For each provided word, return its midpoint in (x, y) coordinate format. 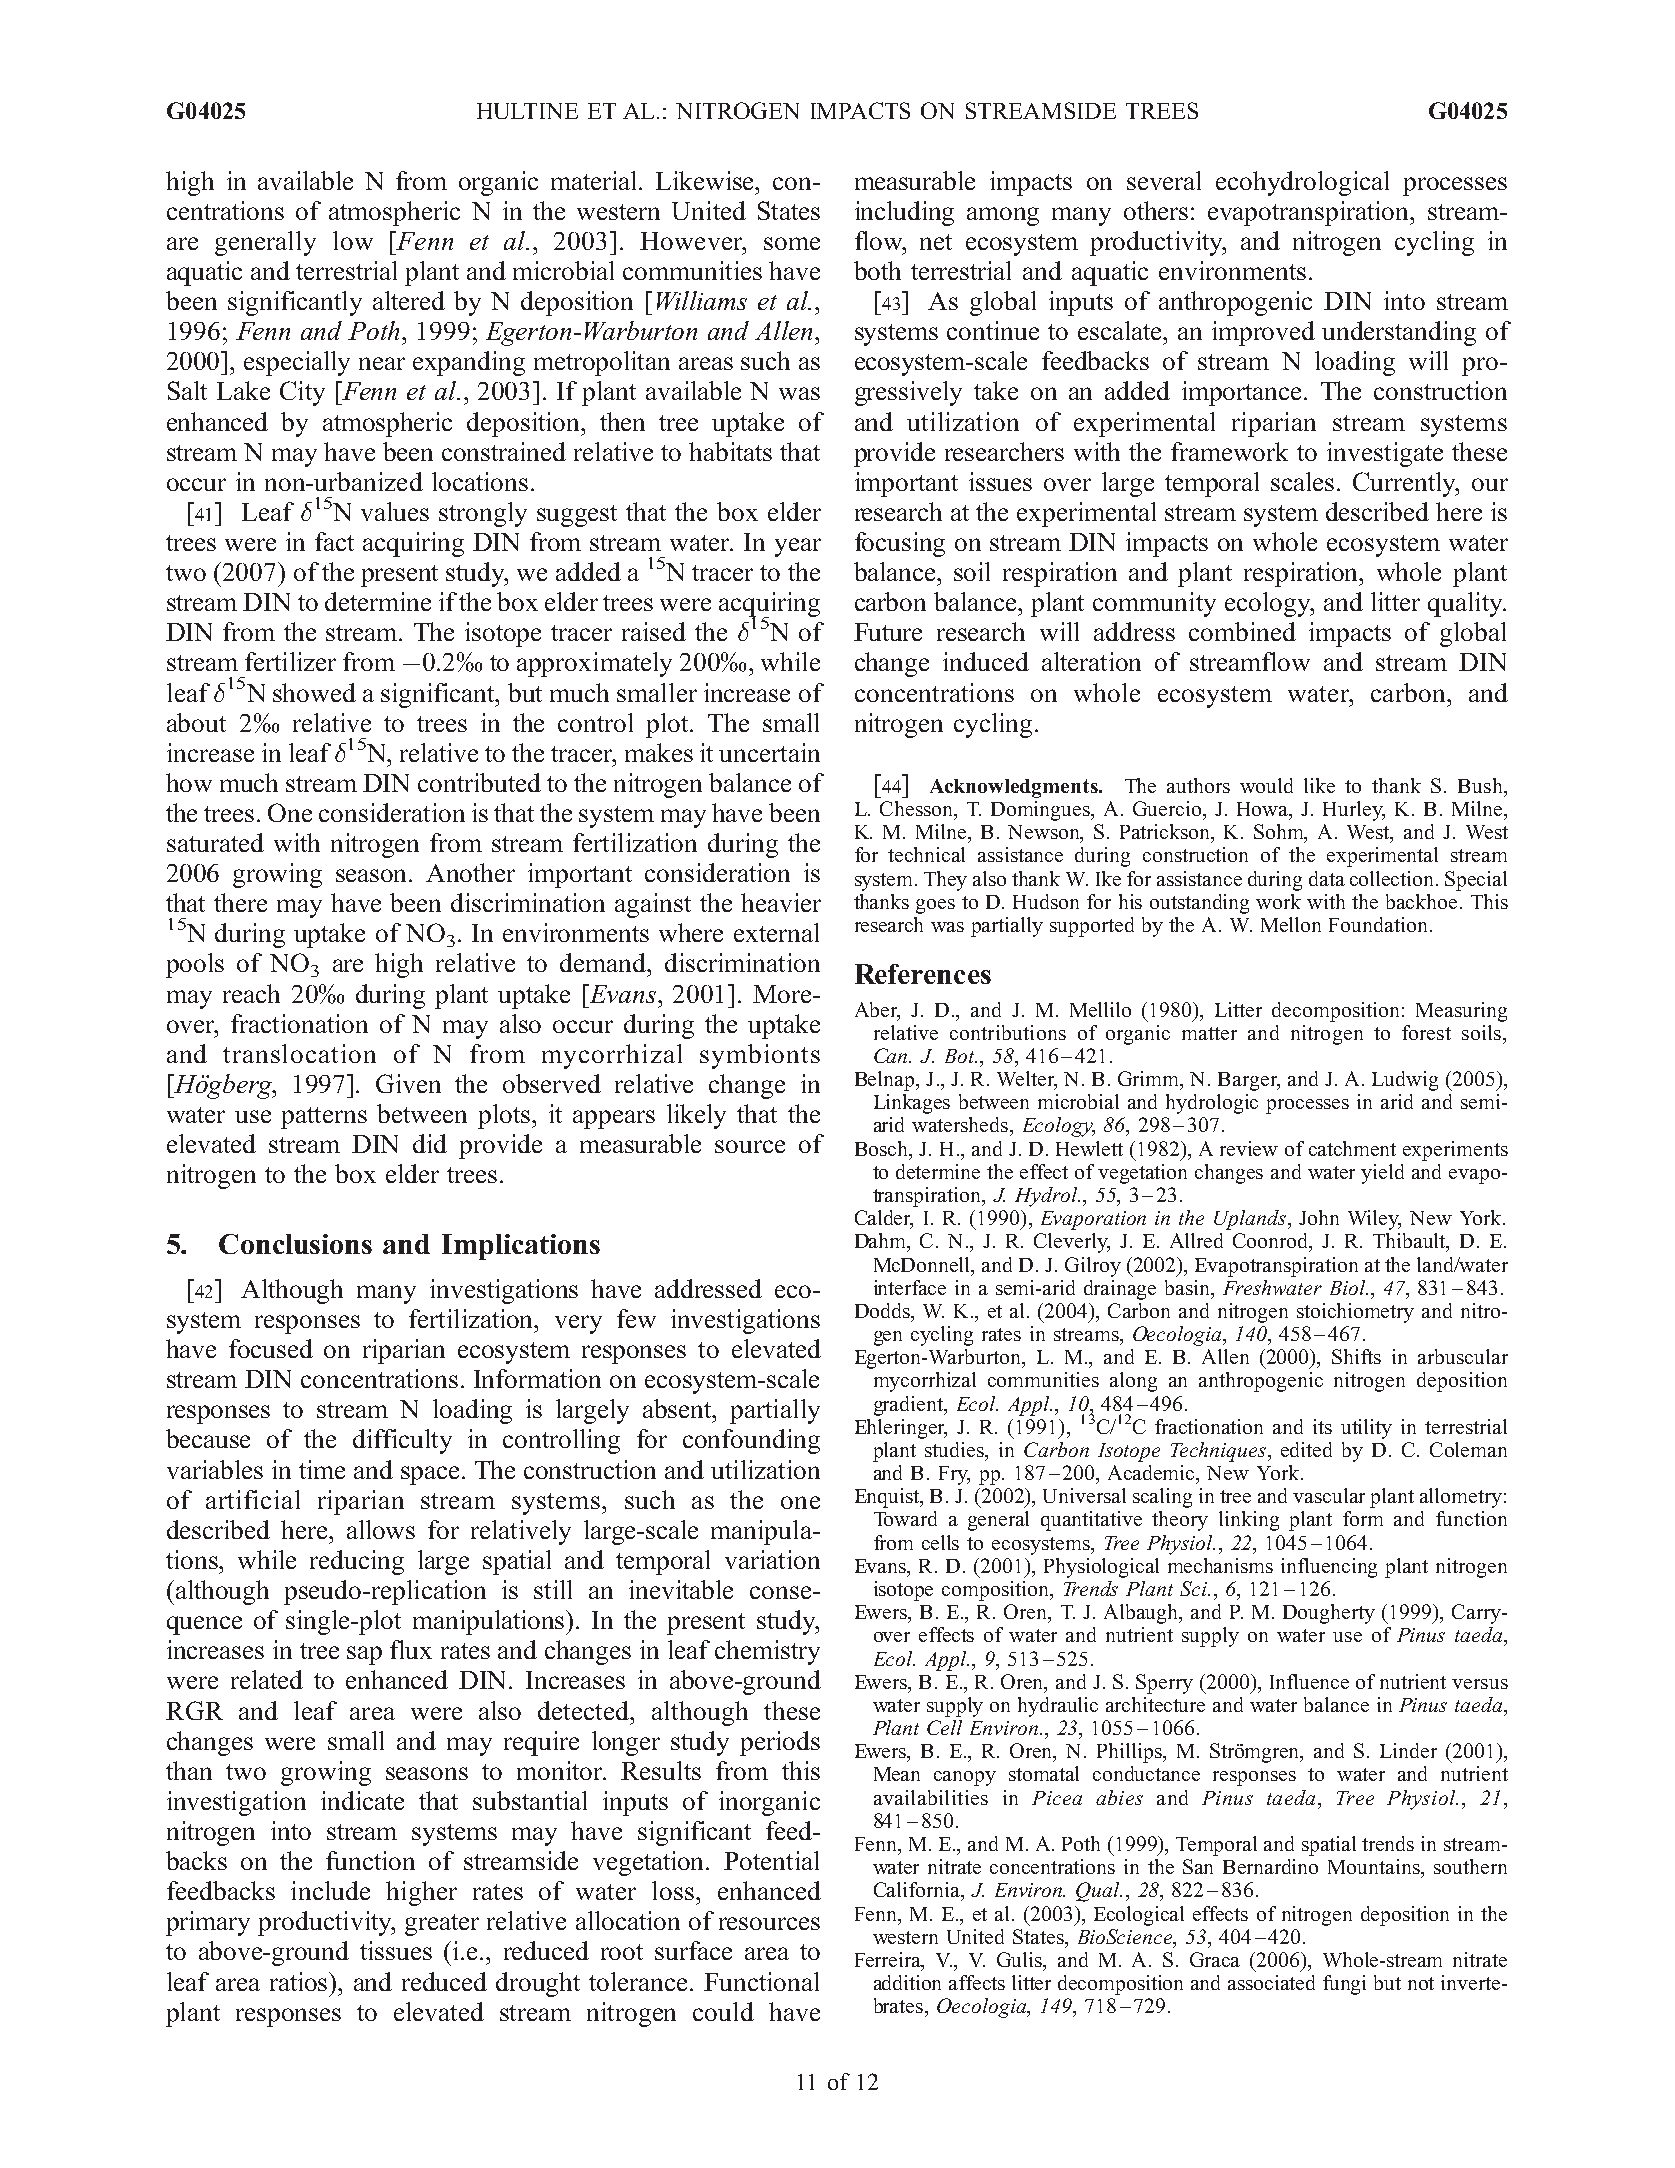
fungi (1344, 1985)
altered (409, 300)
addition (907, 1982)
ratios (300, 1981)
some (792, 243)
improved (1263, 333)
